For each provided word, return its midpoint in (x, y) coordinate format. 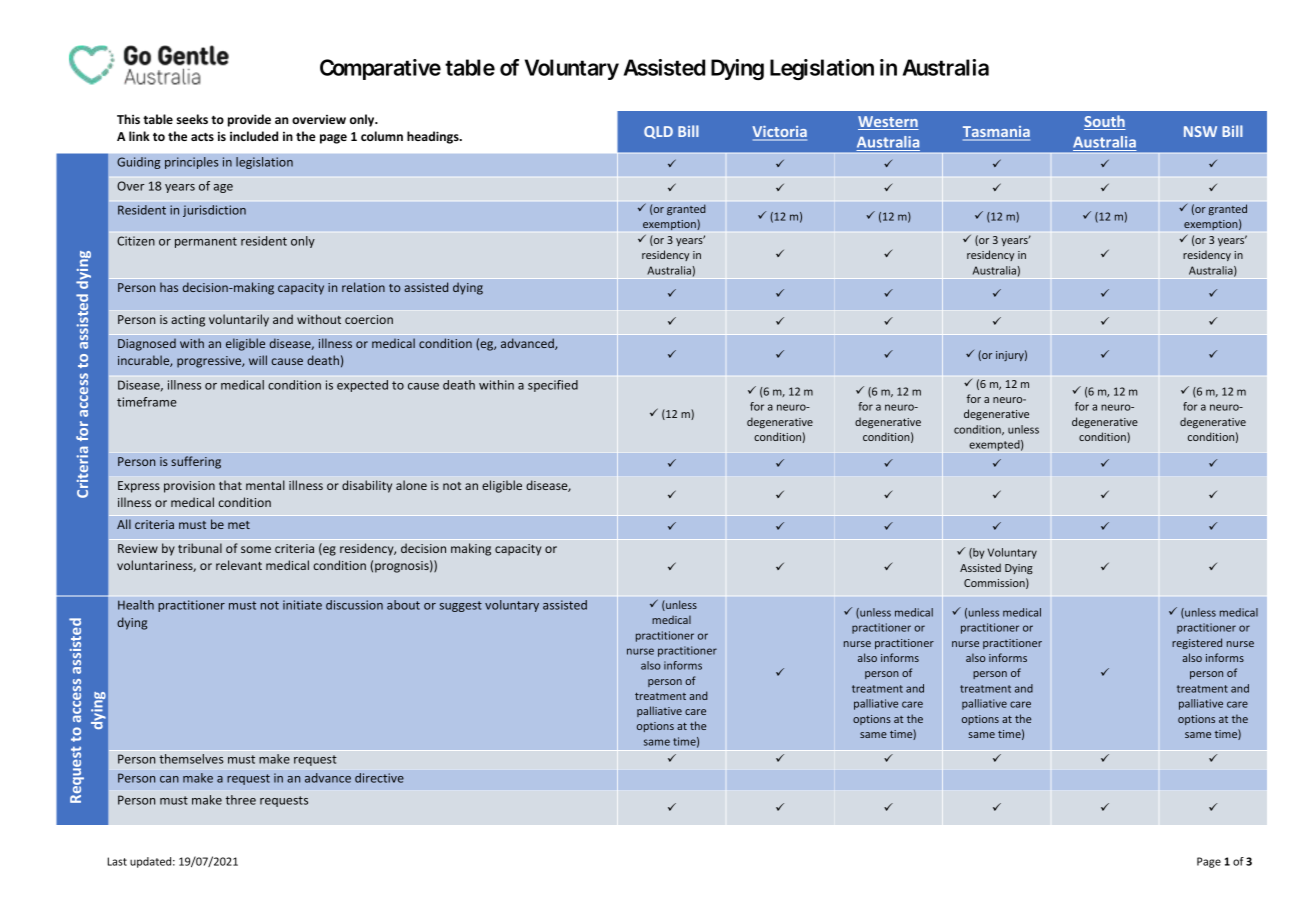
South (1105, 122)
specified (553, 386)
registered (1197, 643)
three (241, 800)
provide (249, 120)
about (403, 605)
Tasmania (996, 133)
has (169, 287)
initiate (302, 605)
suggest (460, 606)
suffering (196, 462)
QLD (658, 132)
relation (363, 287)
